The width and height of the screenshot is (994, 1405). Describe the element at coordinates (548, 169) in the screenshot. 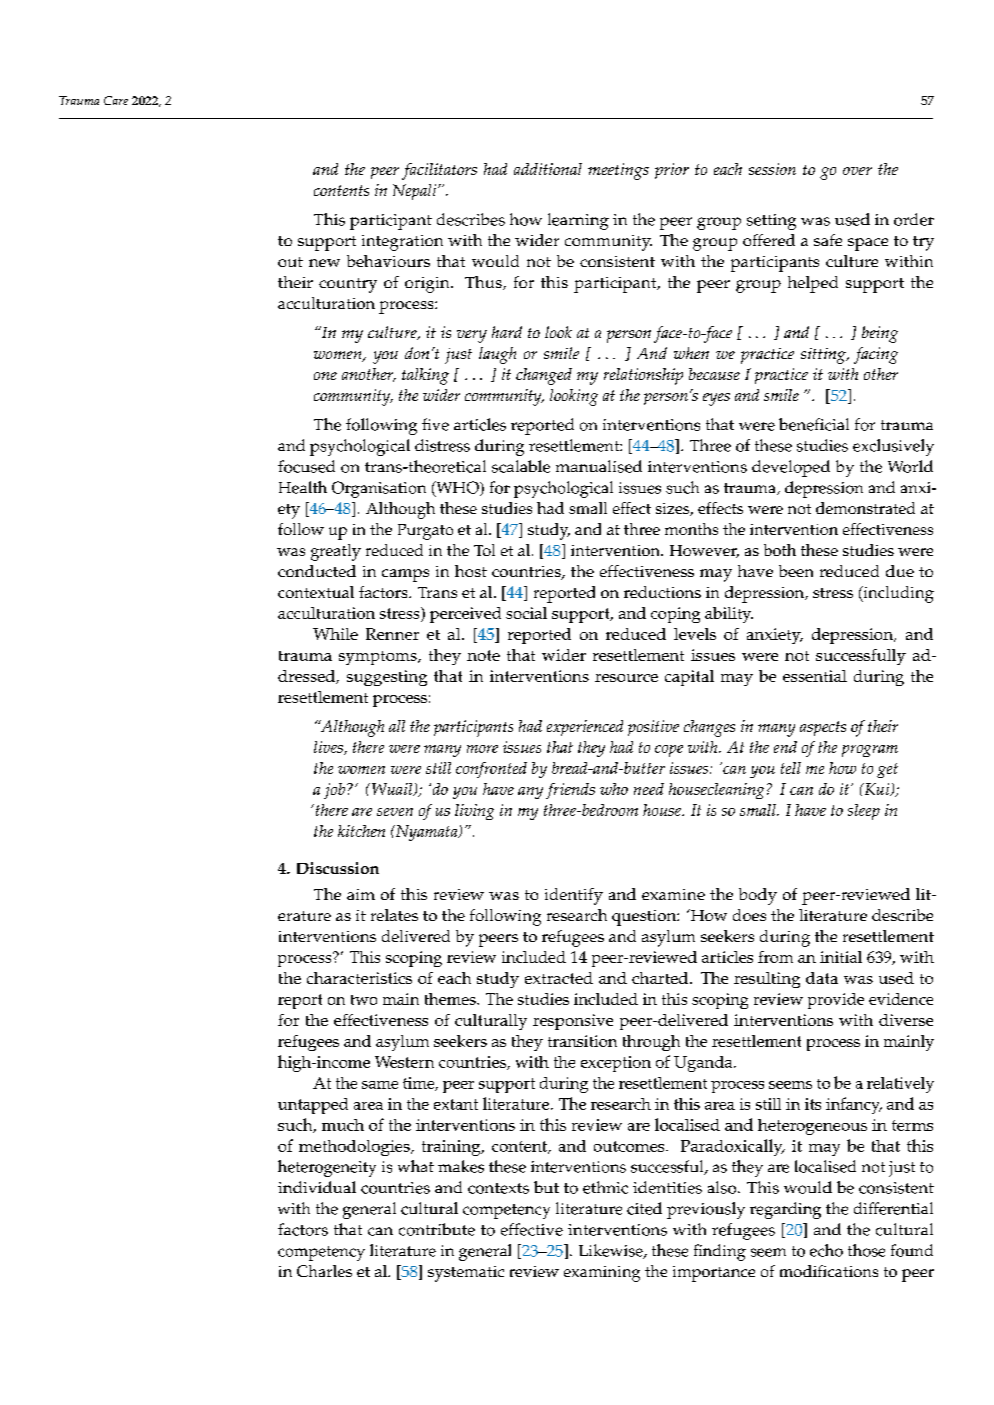

I see `additional` at that location.
